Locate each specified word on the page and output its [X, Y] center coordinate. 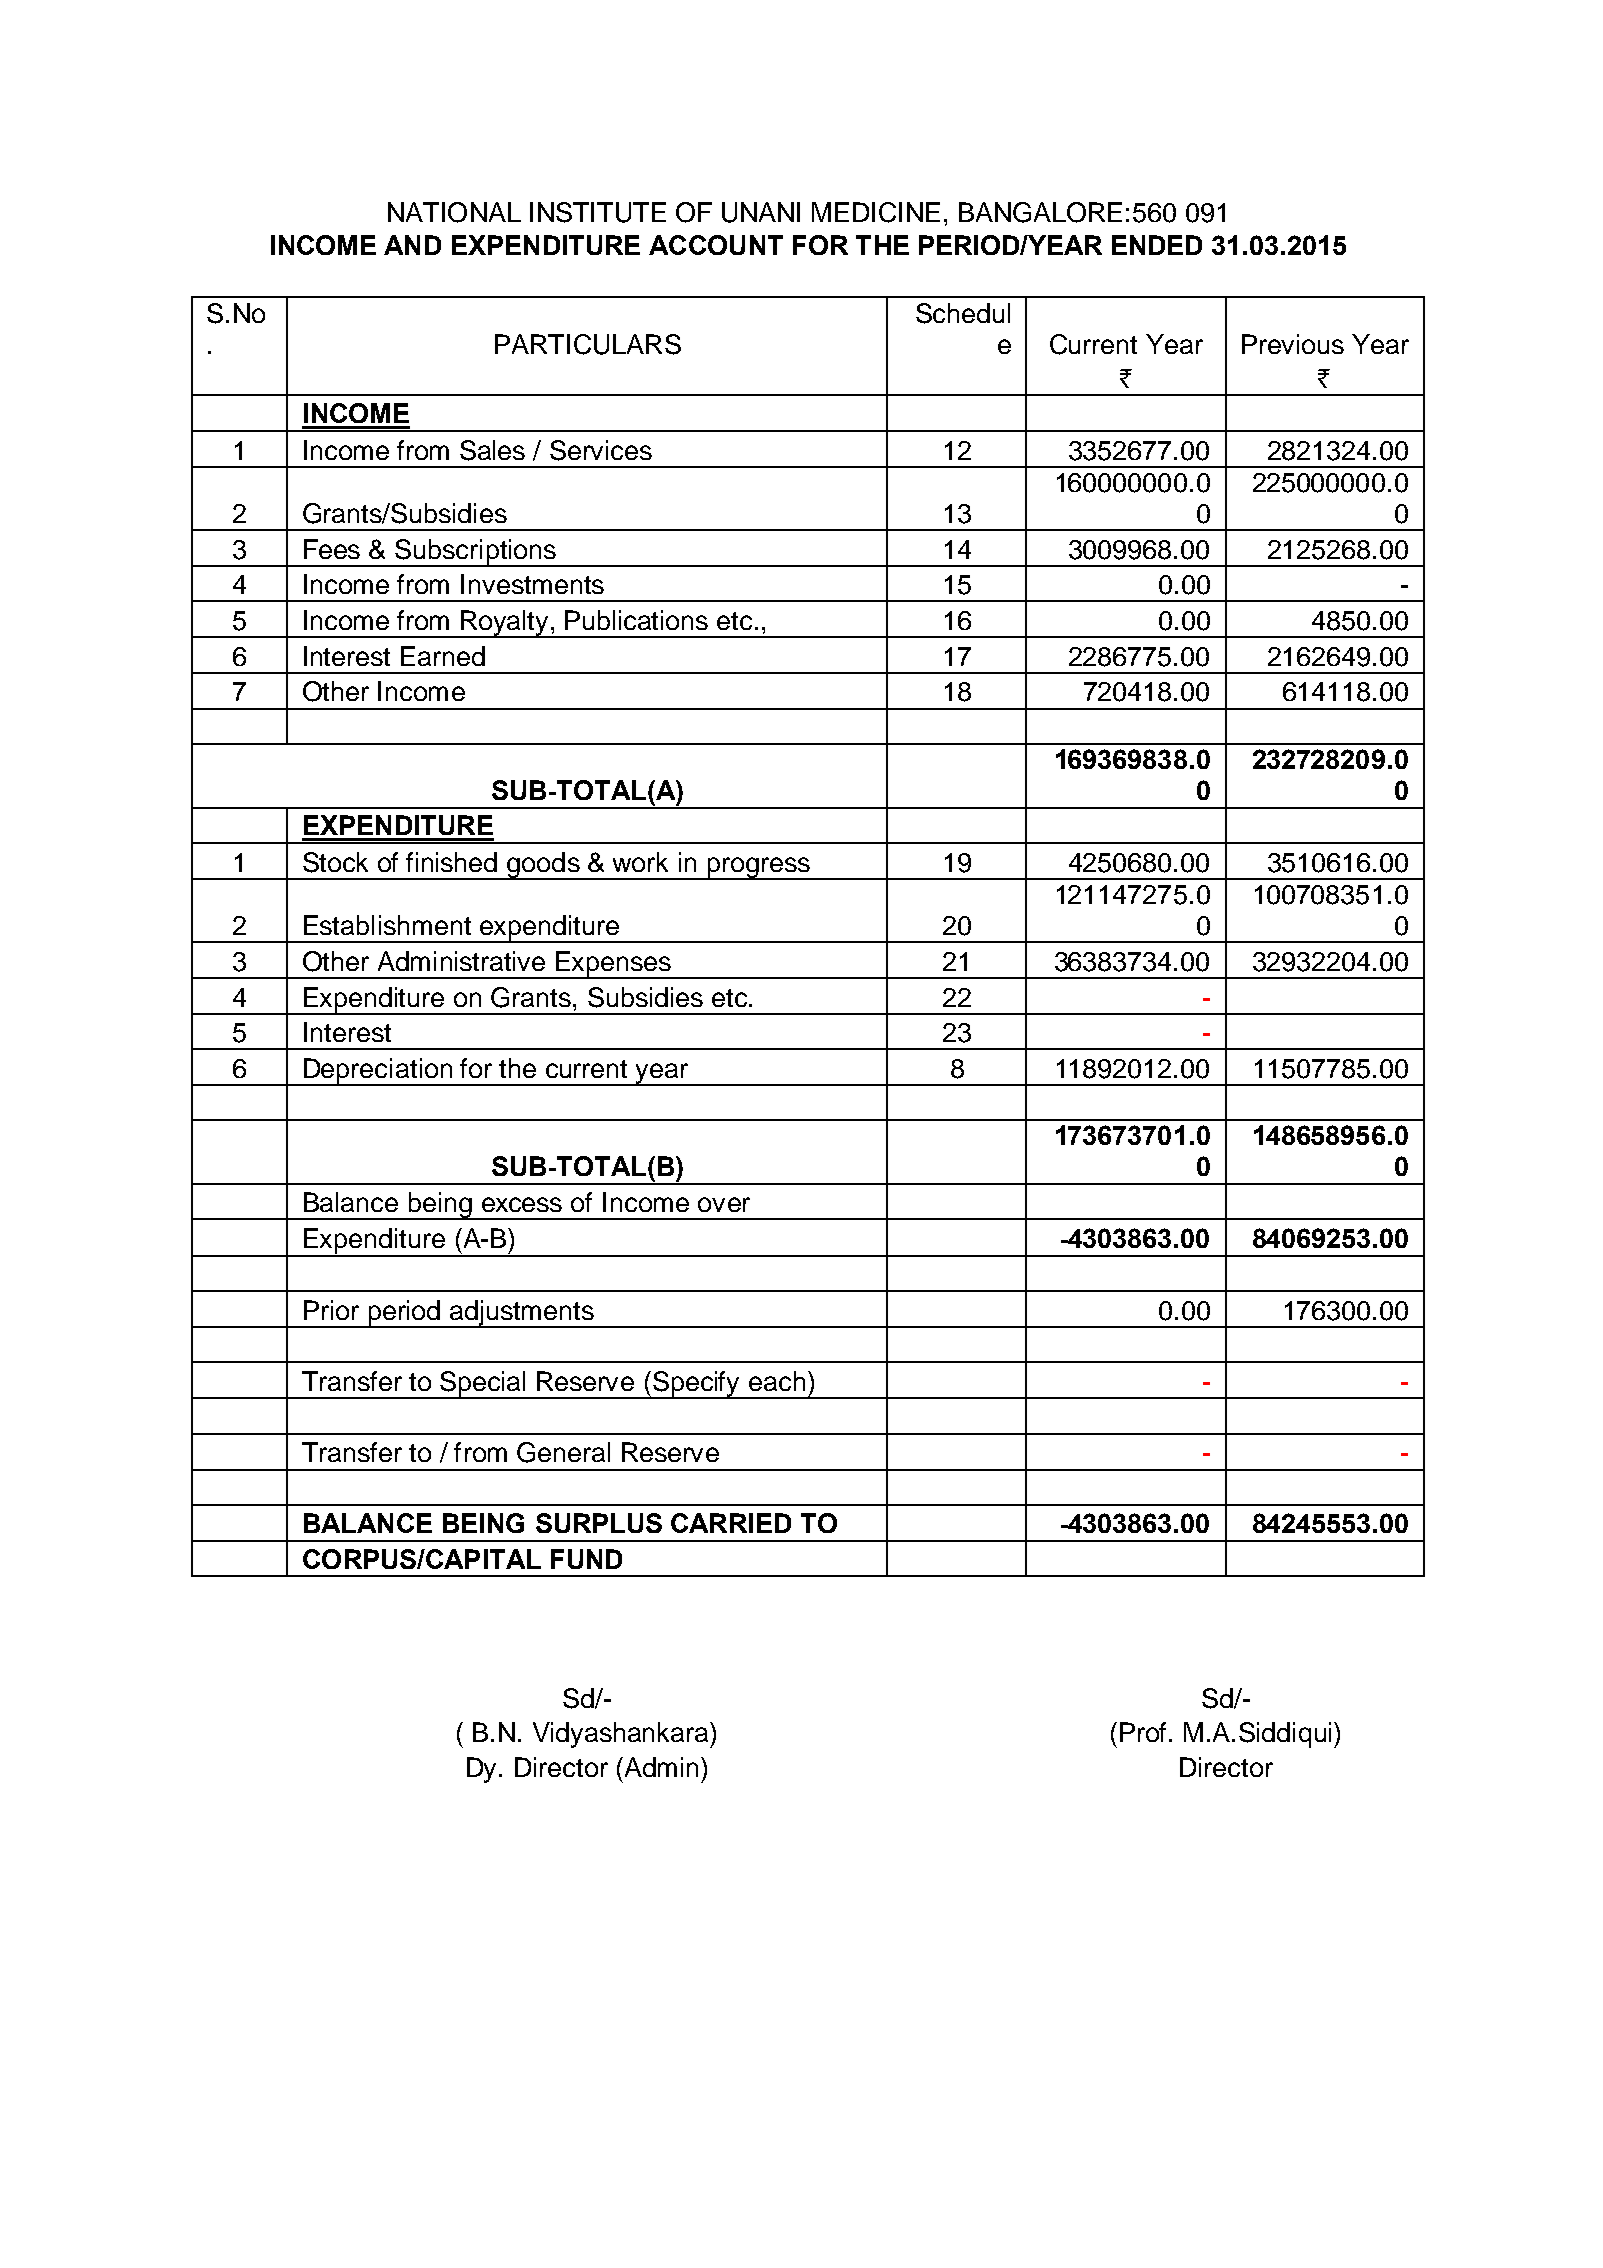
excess [522, 1204]
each [777, 1381]
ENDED [1157, 245]
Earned [443, 656]
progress [759, 868]
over [724, 1204]
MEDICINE [876, 212]
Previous [1293, 344]
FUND [586, 1559]
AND [412, 245]
